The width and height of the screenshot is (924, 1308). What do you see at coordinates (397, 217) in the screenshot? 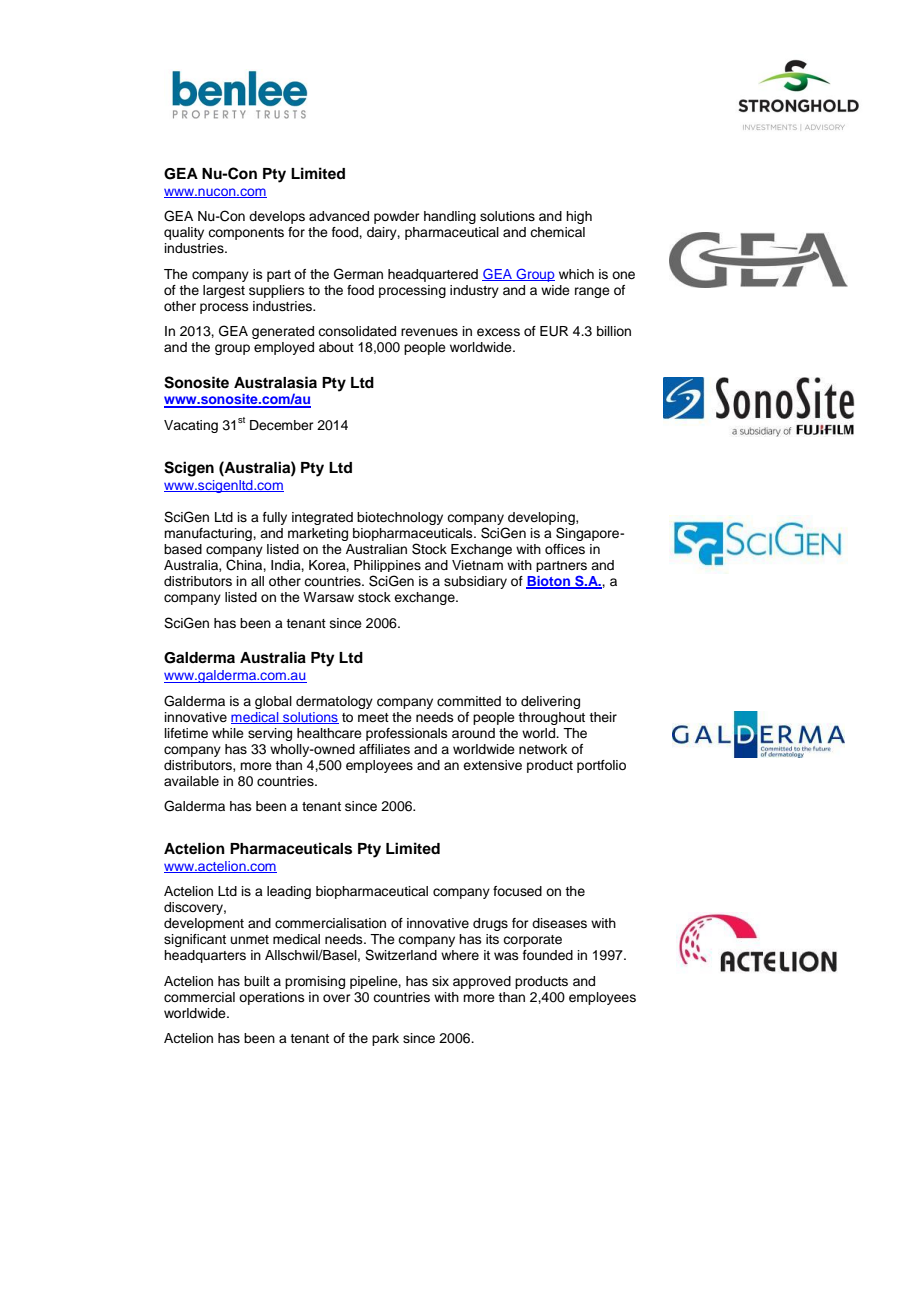
I see `powder` at bounding box center [397, 217].
